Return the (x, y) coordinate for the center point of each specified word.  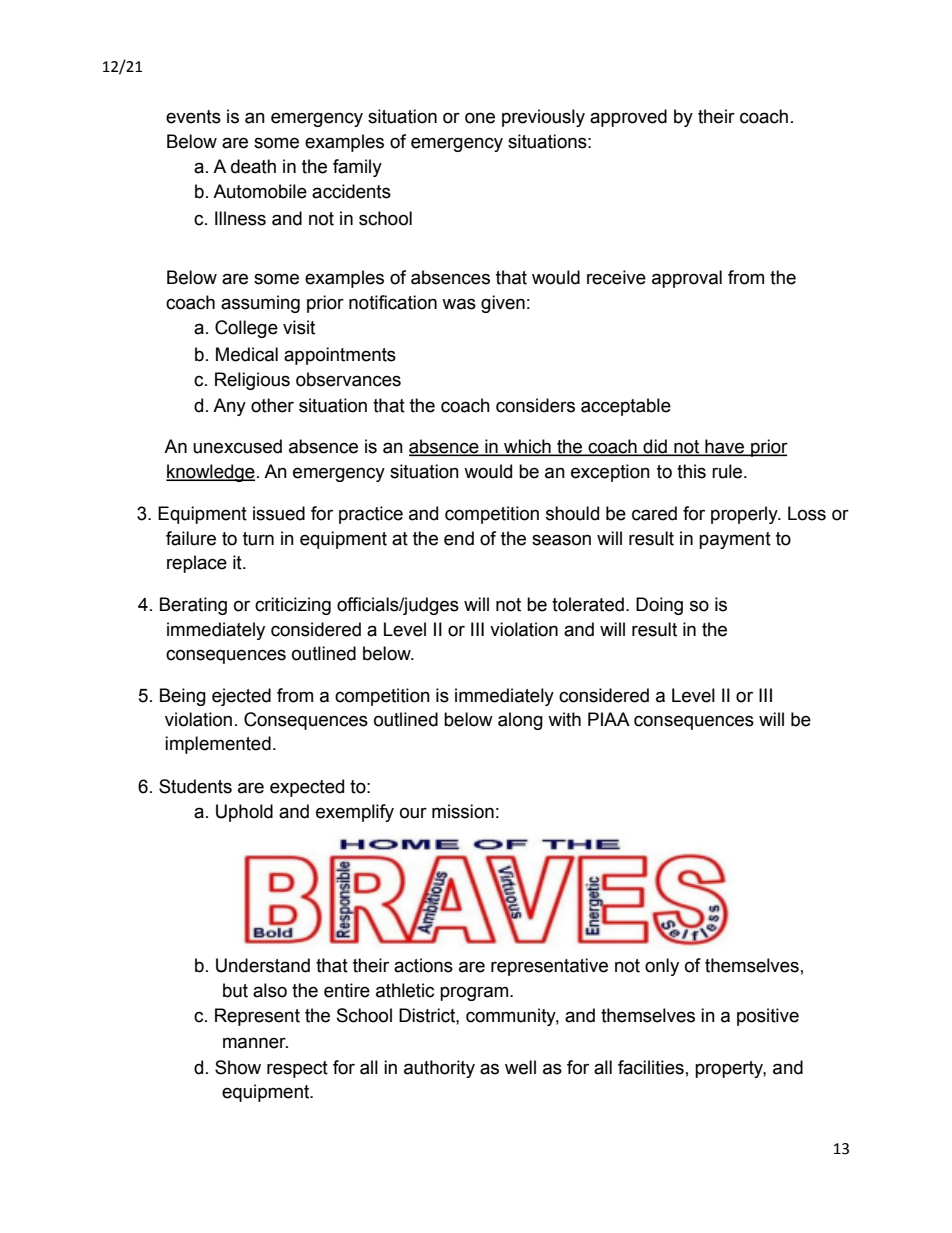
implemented (218, 745)
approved (628, 118)
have (725, 447)
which (527, 447)
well (520, 1067)
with (564, 719)
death (253, 166)
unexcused (237, 446)
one (480, 118)
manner (255, 1043)
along (520, 721)
